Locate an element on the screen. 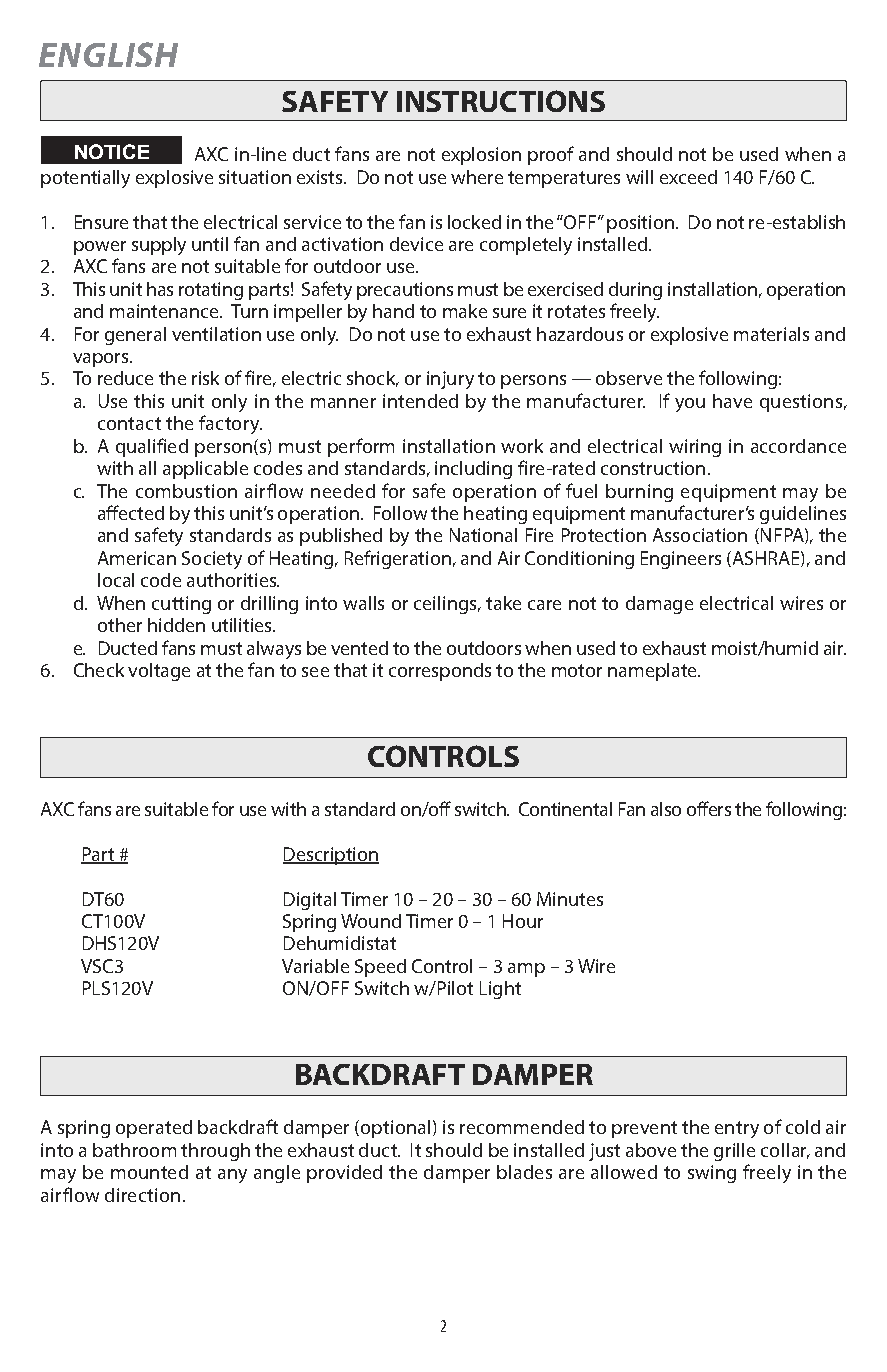 The image size is (887, 1372). corresponds is located at coordinates (440, 672).
